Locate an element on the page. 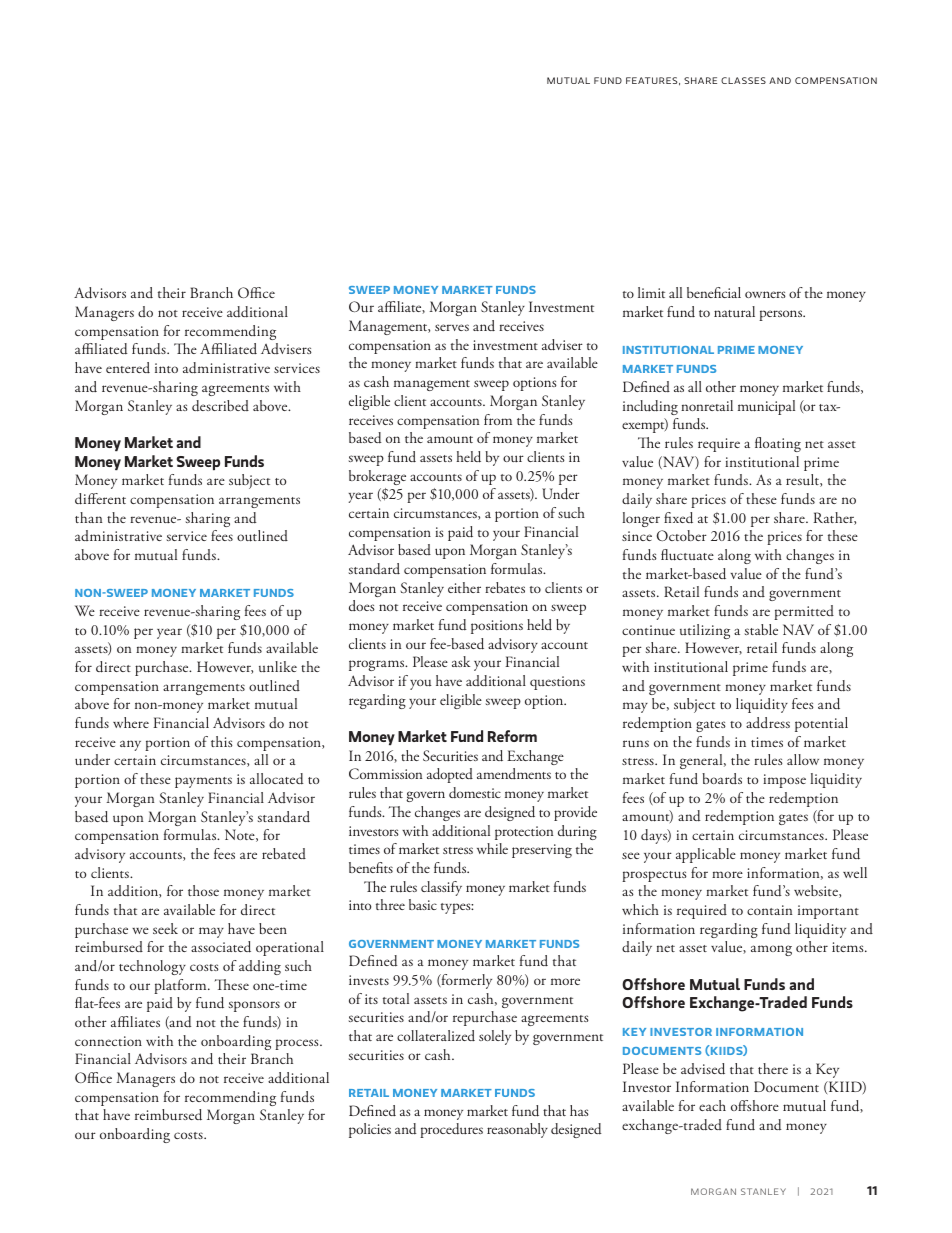  procedures is located at coordinates (451, 1130).
